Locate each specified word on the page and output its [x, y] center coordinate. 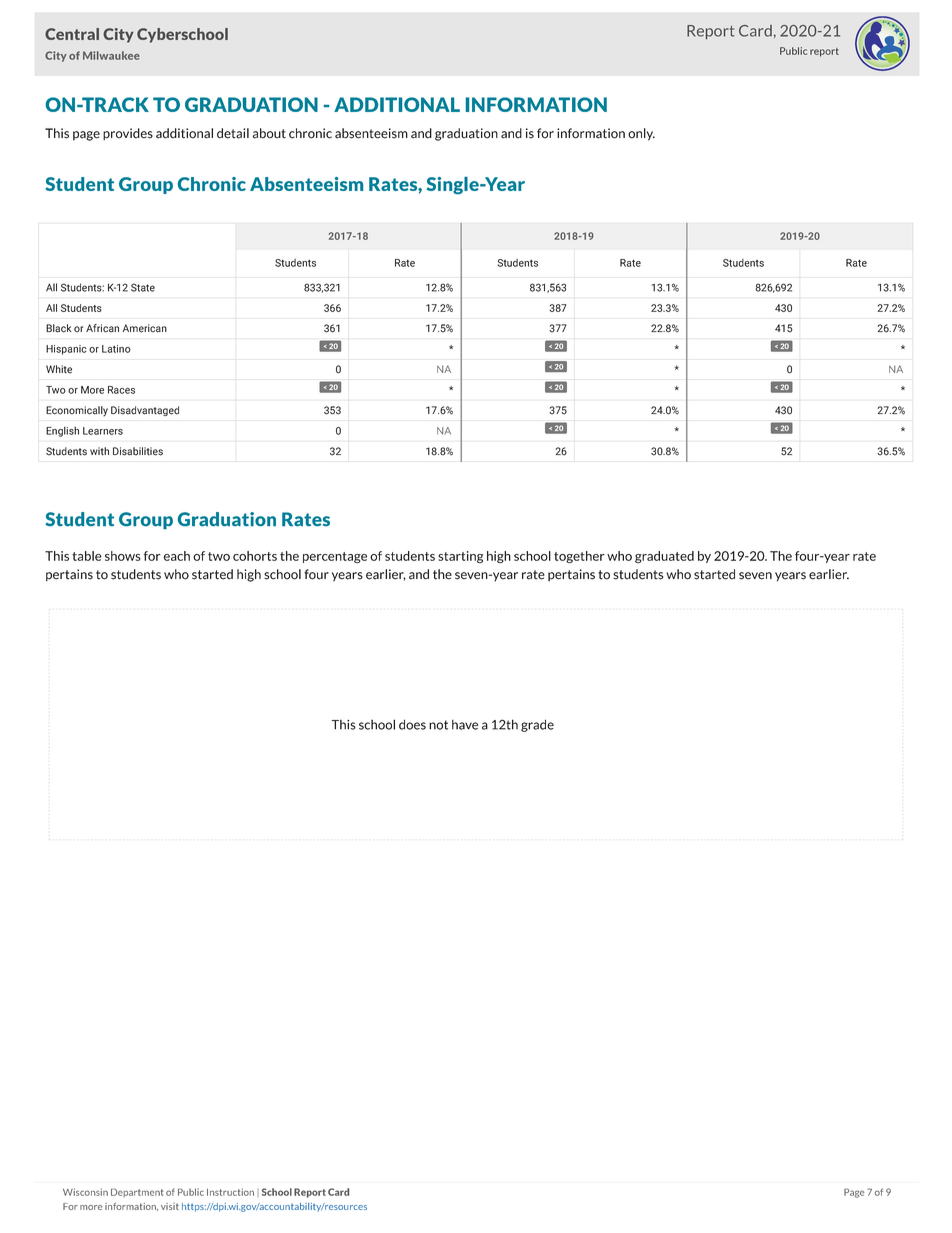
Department [137, 1192]
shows [123, 556]
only [641, 134]
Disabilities [138, 451]
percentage [335, 557]
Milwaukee [111, 55]
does [412, 724]
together [579, 557]
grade [537, 725]
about [269, 133]
